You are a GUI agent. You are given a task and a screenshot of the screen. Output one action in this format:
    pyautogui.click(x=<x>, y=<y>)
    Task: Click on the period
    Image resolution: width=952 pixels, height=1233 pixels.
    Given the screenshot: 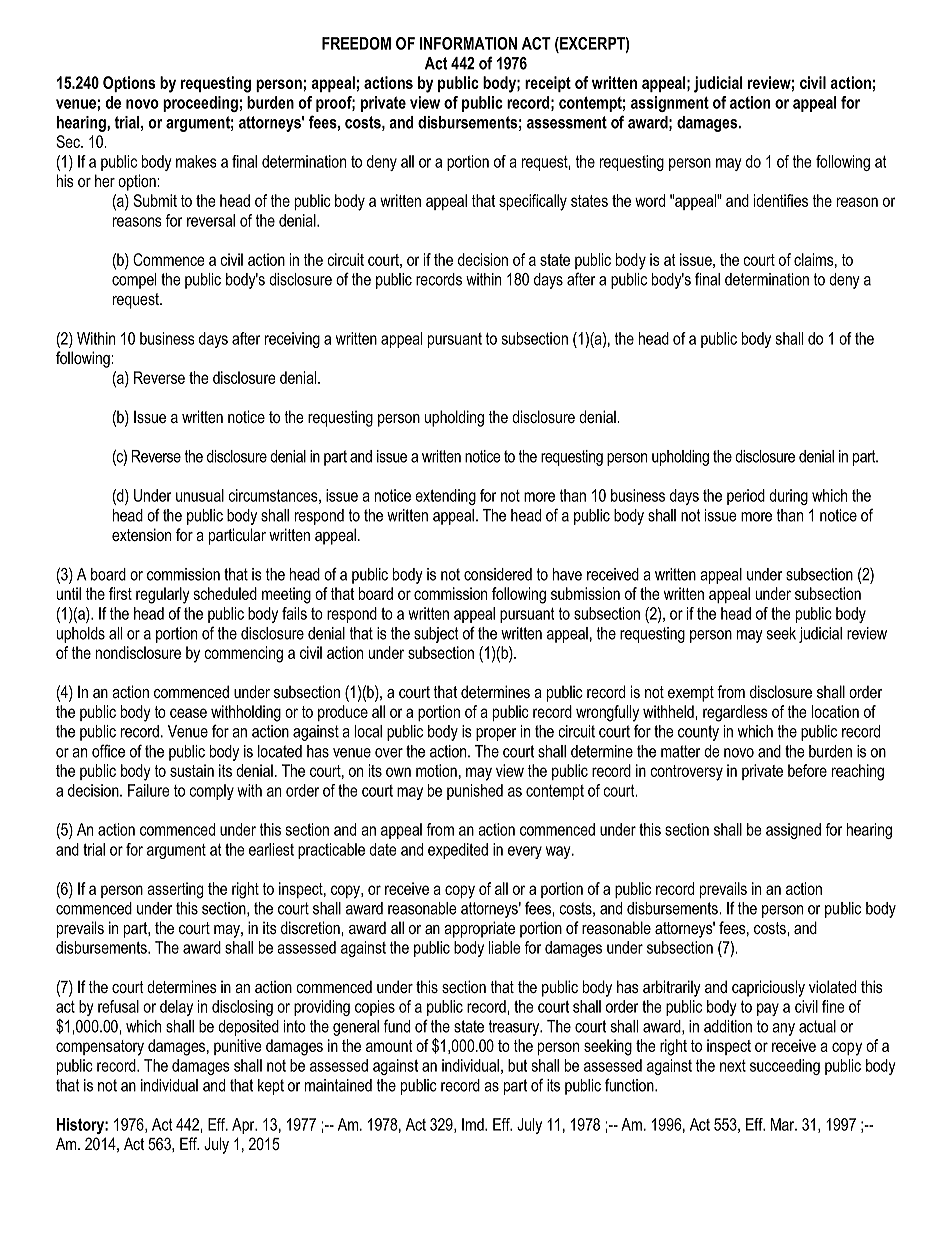 What is the action you would take?
    pyautogui.click(x=746, y=497)
